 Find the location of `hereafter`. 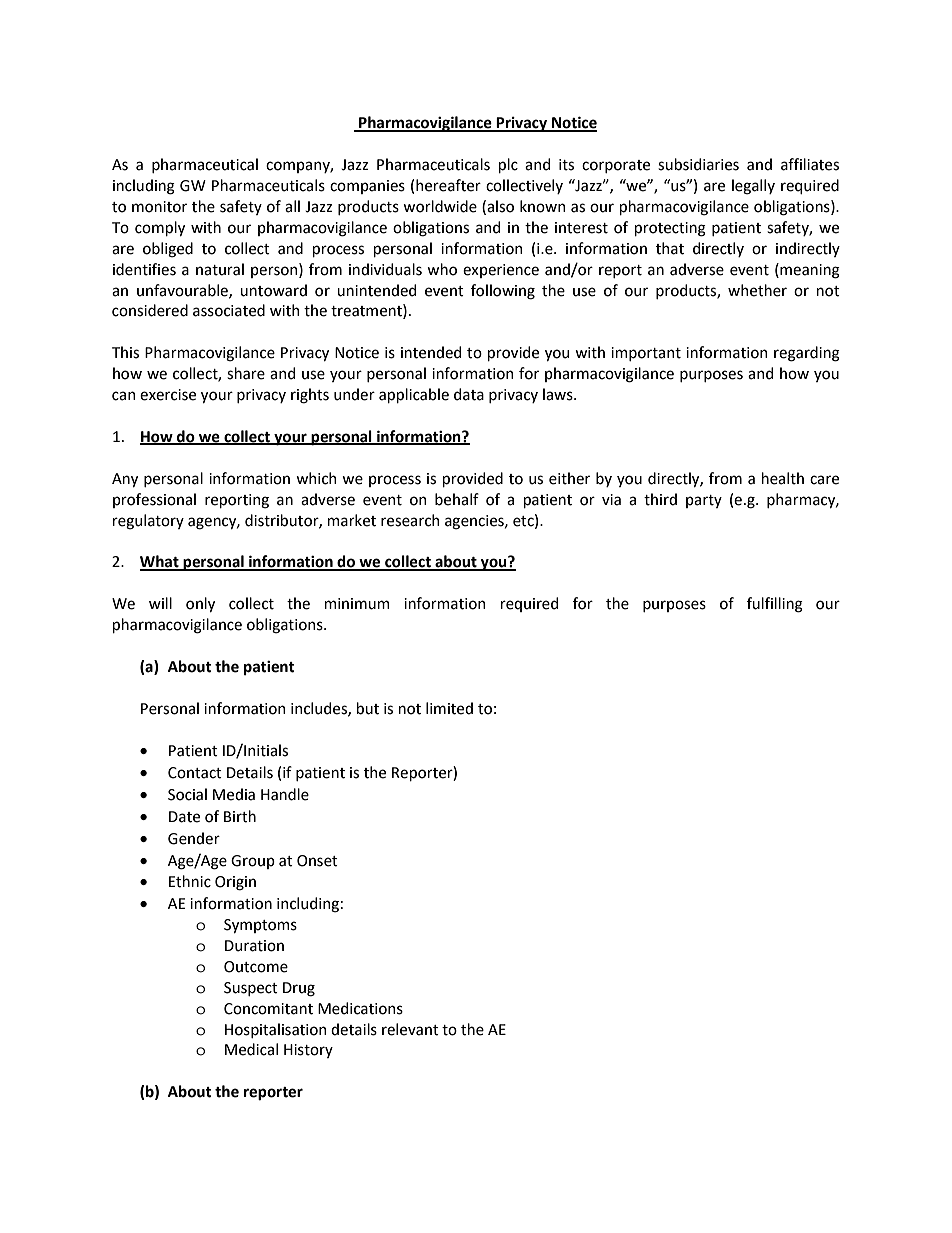

hereafter is located at coordinates (448, 185).
